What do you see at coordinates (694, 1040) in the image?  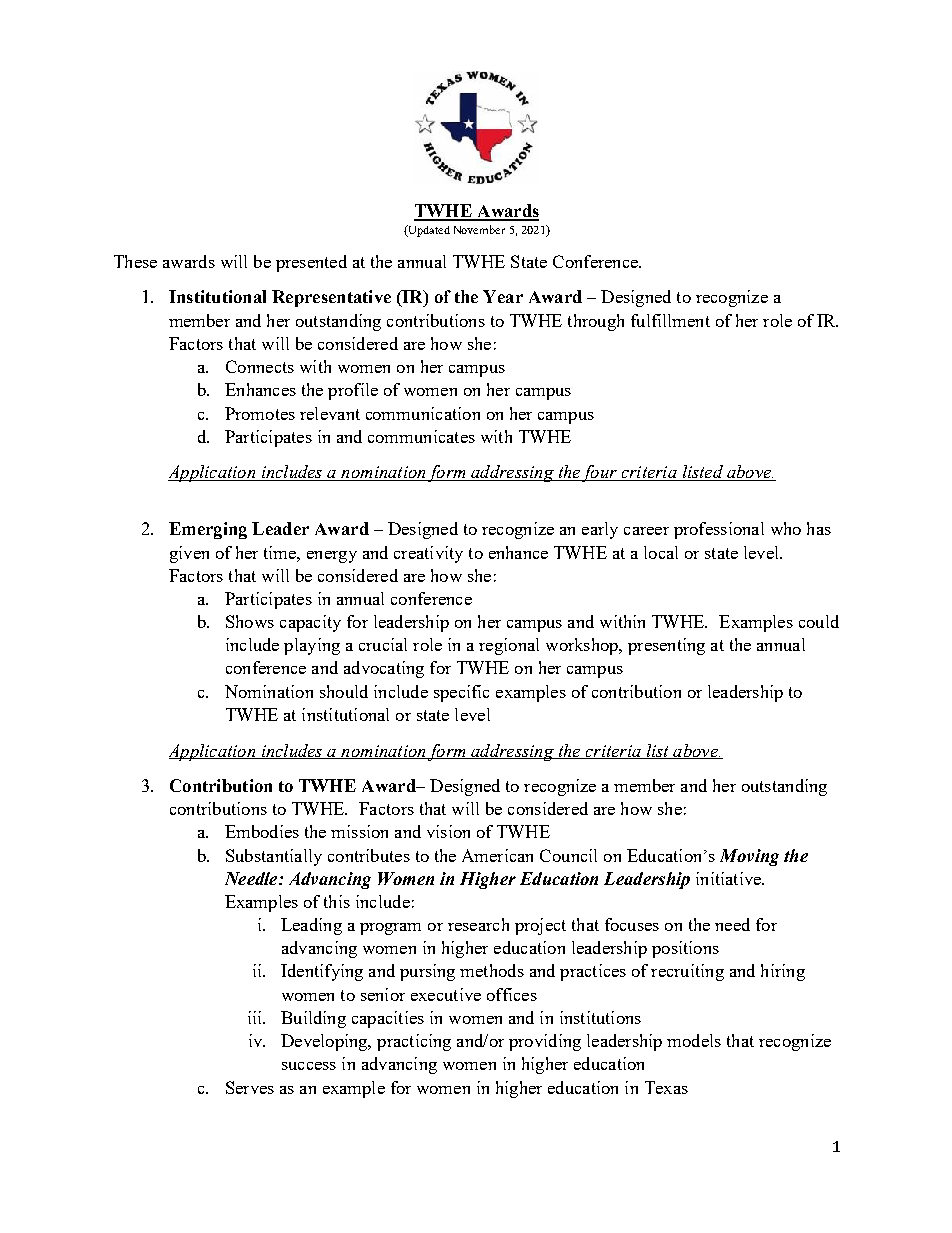 I see `models` at bounding box center [694, 1040].
